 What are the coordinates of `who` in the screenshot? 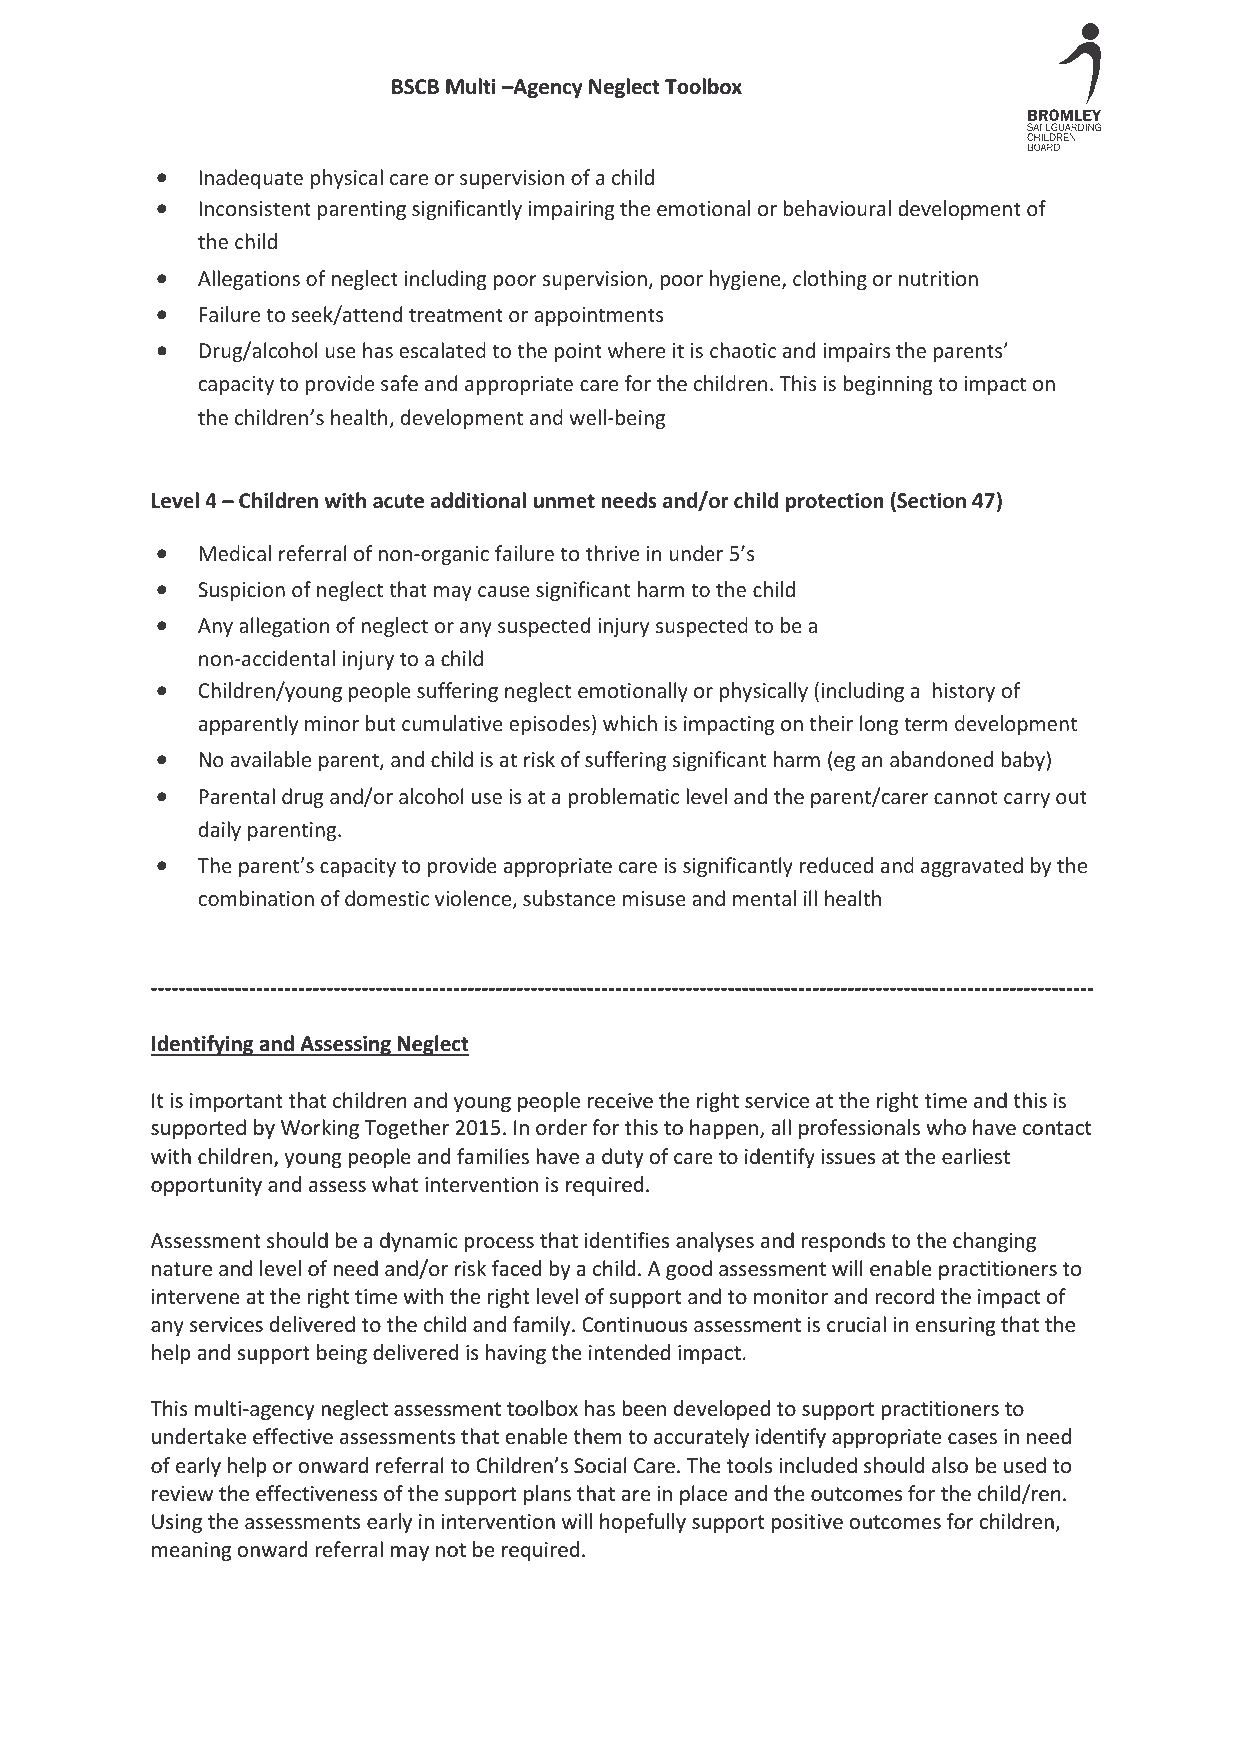 It's located at (946, 1127).
